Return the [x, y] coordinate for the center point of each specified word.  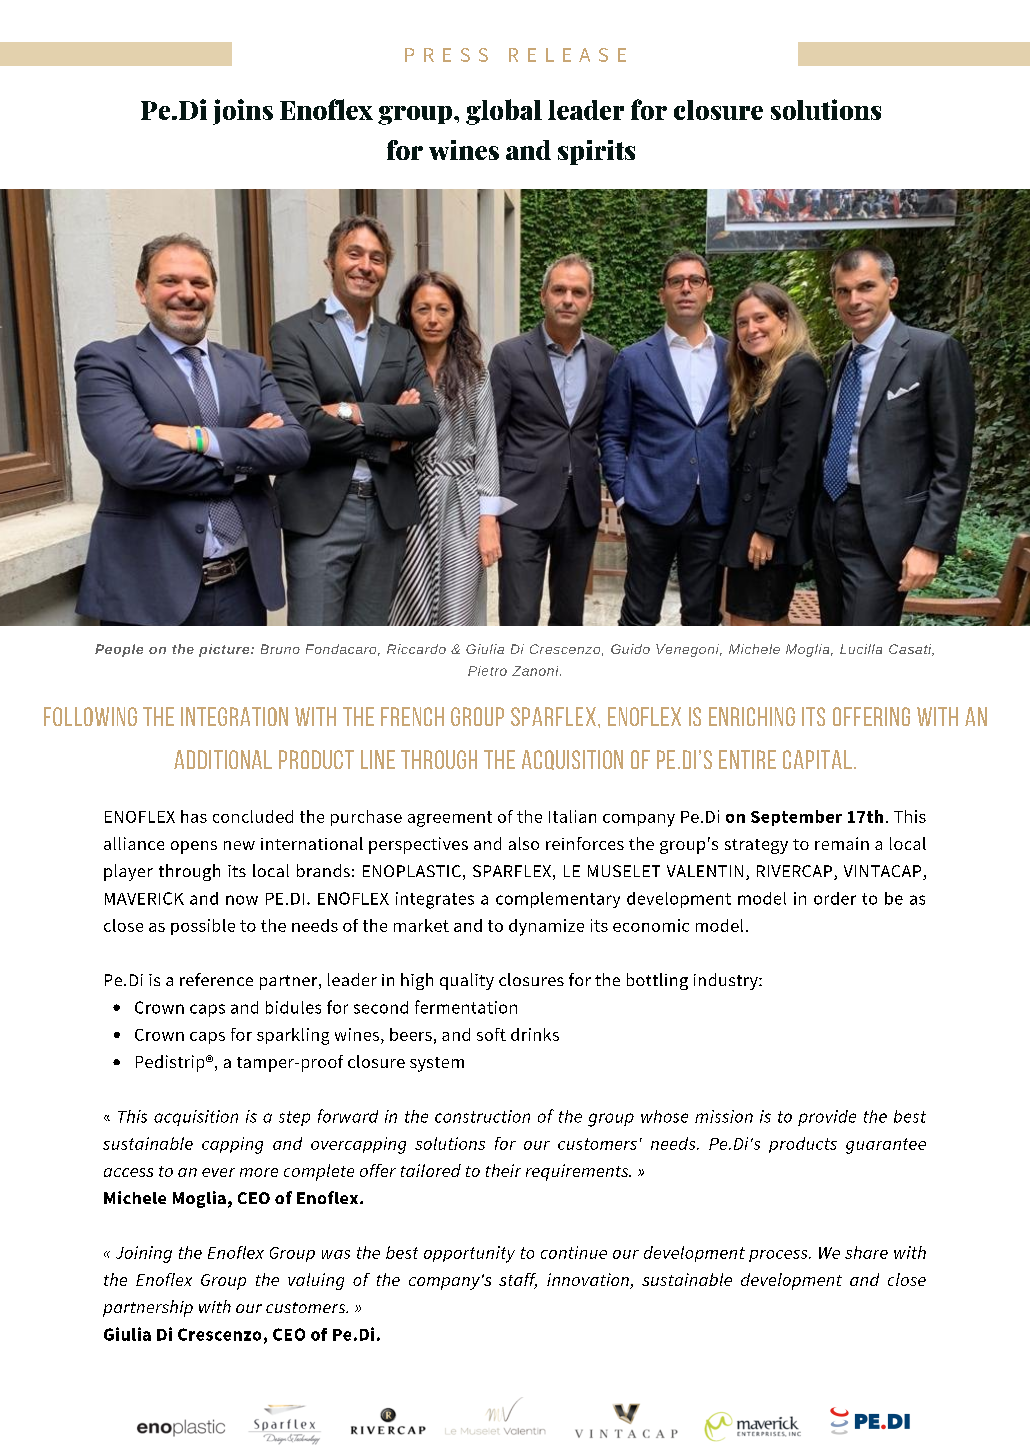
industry [727, 981]
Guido [630, 649]
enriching [752, 716]
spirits [596, 152]
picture [225, 650]
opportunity [469, 1254]
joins [243, 112]
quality [467, 981]
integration [234, 716]
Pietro [487, 671]
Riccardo [416, 649]
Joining [144, 1254]
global [504, 112]
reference [216, 979]
